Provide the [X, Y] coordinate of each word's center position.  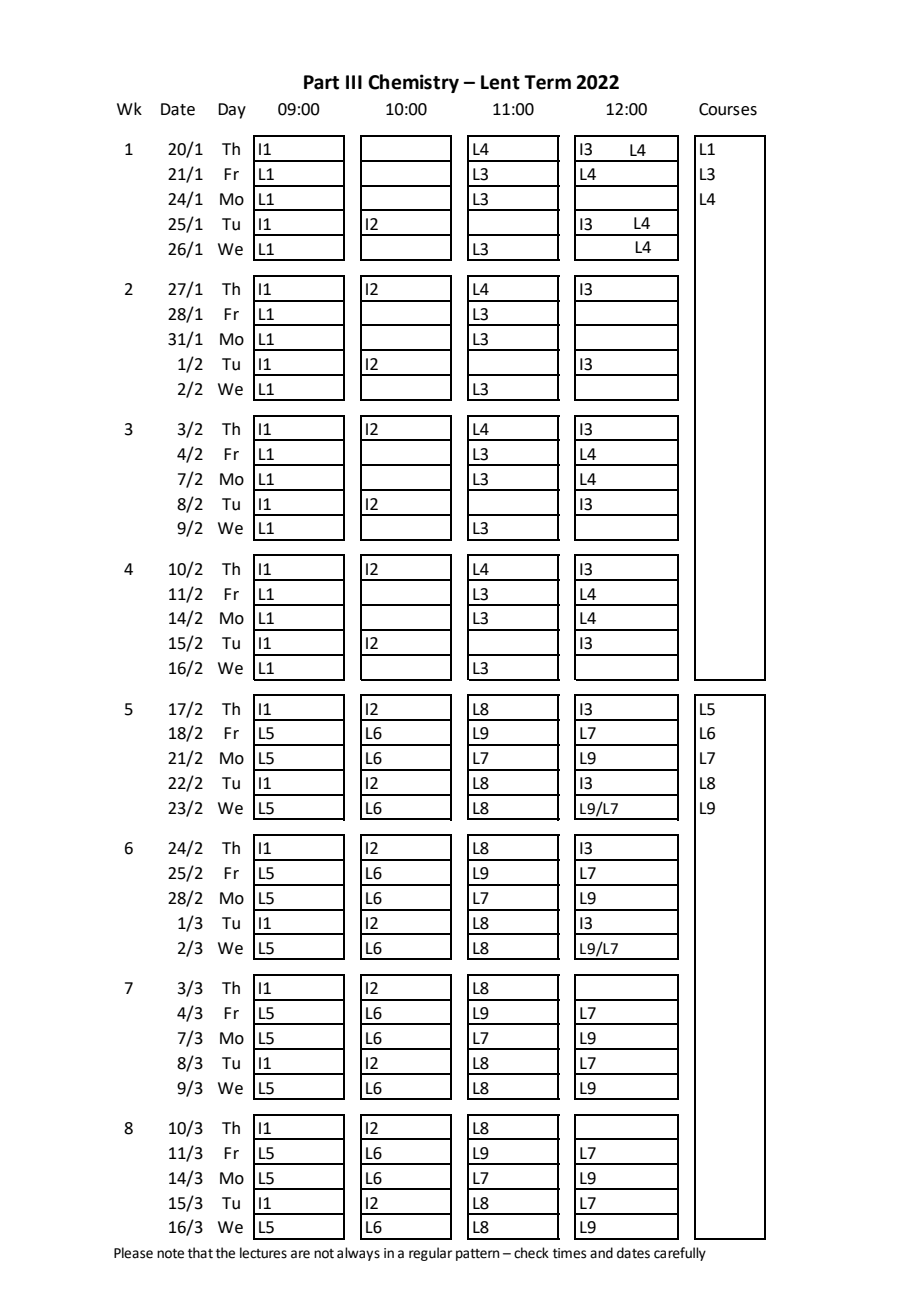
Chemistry [413, 83]
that [200, 1253]
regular [430, 1254]
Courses [728, 109]
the [225, 1253]
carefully [680, 1254]
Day [232, 111]
